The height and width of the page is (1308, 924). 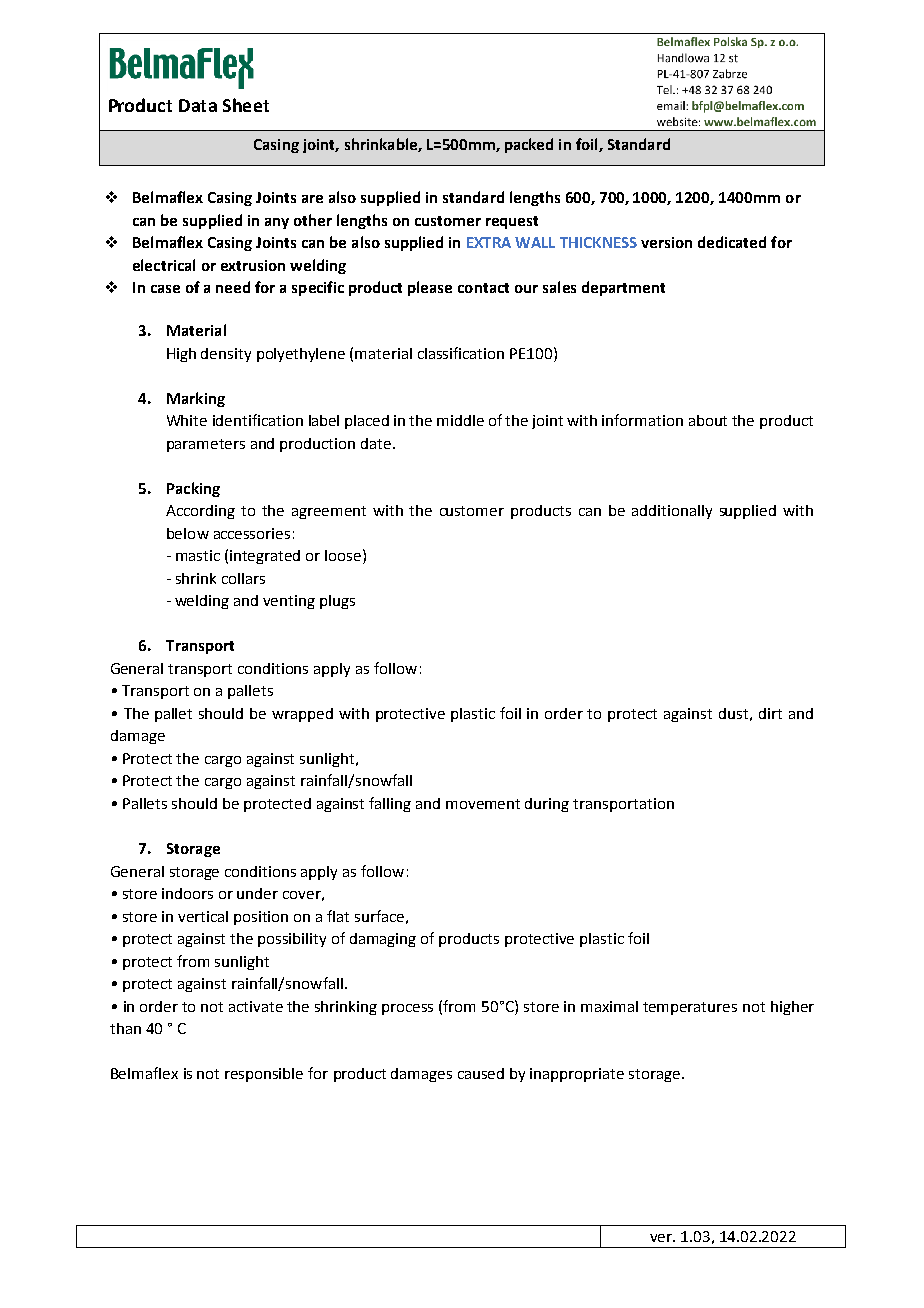 I want to click on caused, so click(x=481, y=1073).
